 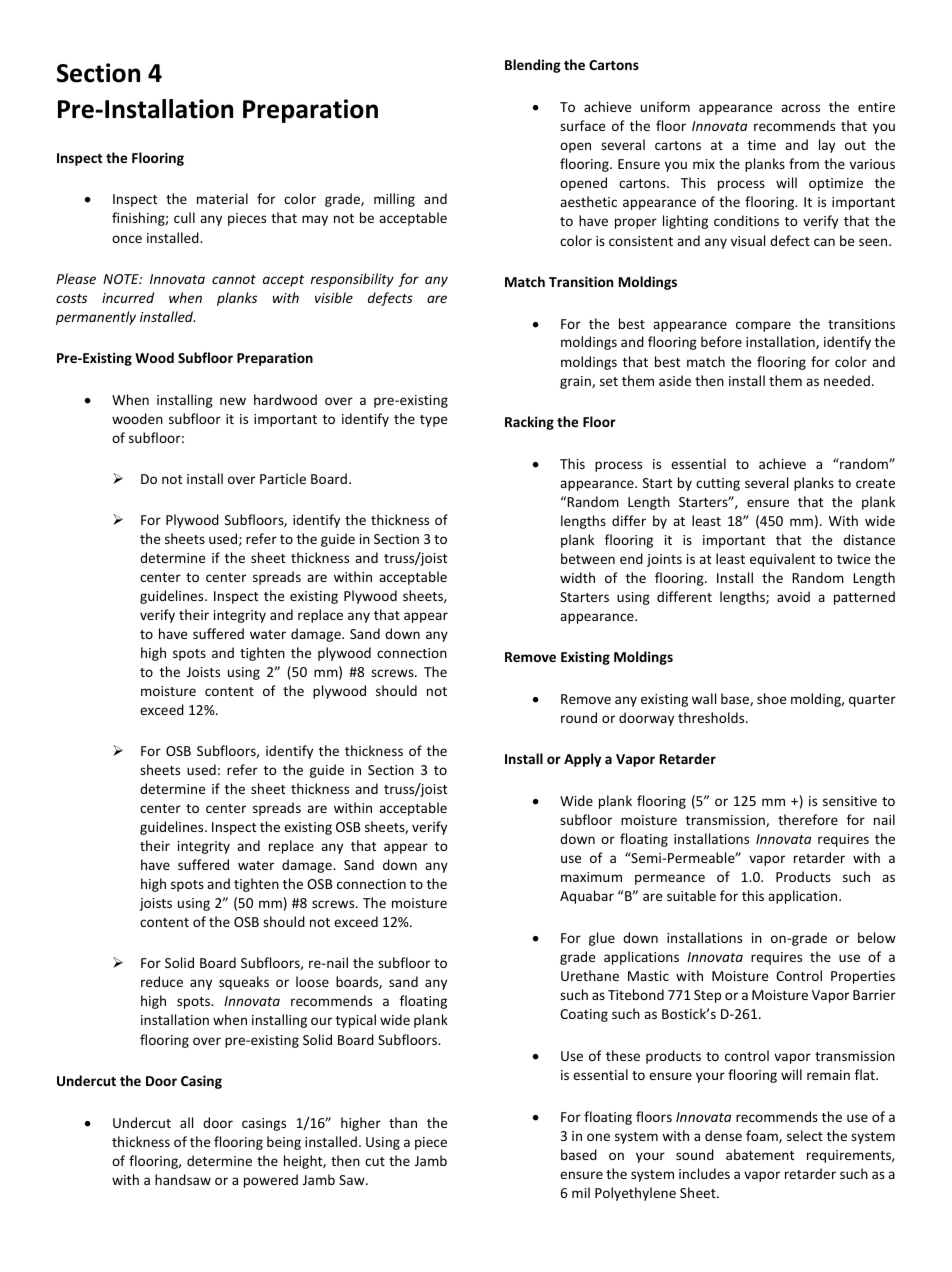 I want to click on material, so click(x=222, y=198).
